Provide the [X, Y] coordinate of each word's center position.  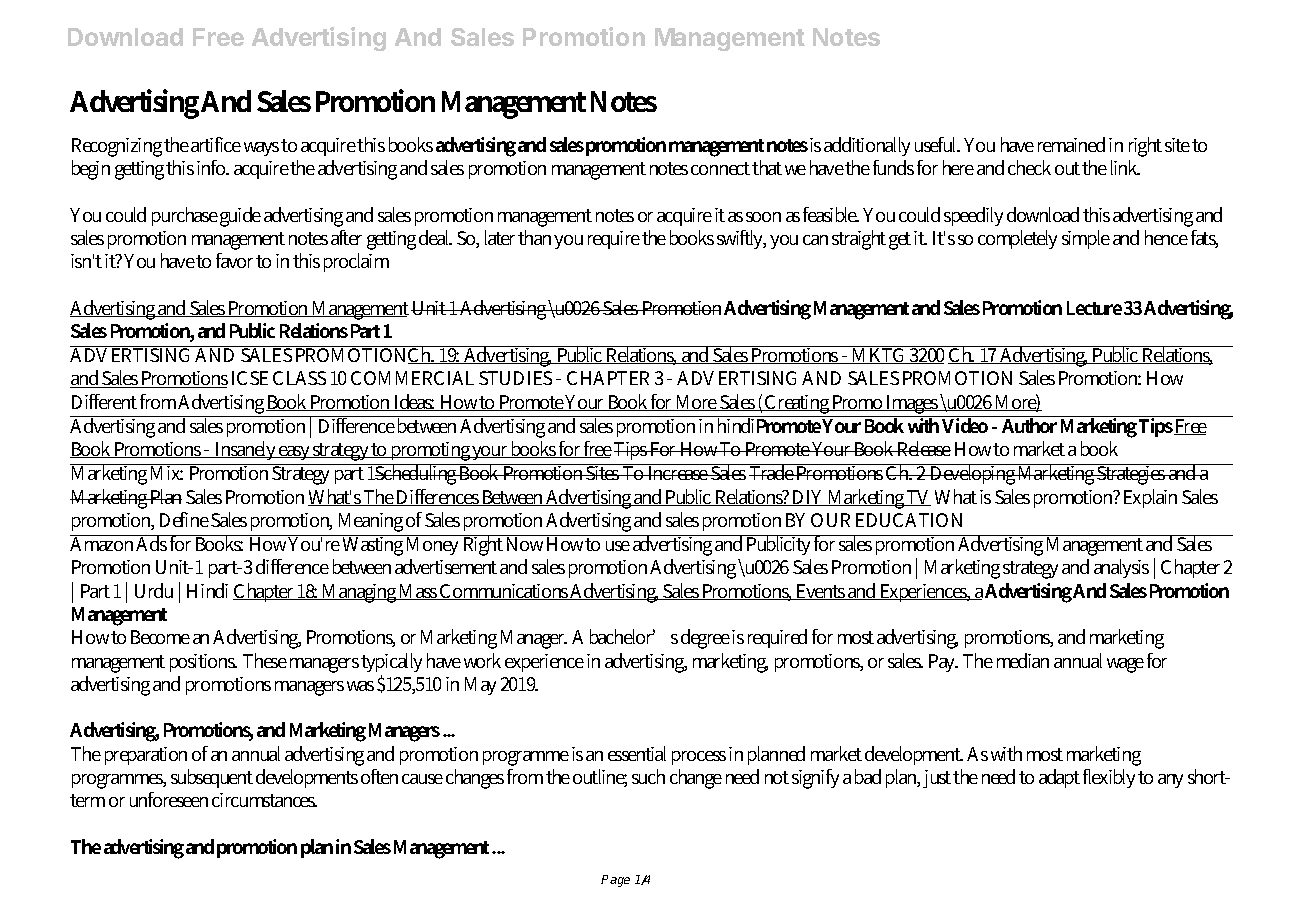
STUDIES [515, 378]
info [212, 167]
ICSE [250, 378]
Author [1030, 424]
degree [705, 639]
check [1029, 167]
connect [720, 168]
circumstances [264, 800]
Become [160, 637]
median [1023, 660]
